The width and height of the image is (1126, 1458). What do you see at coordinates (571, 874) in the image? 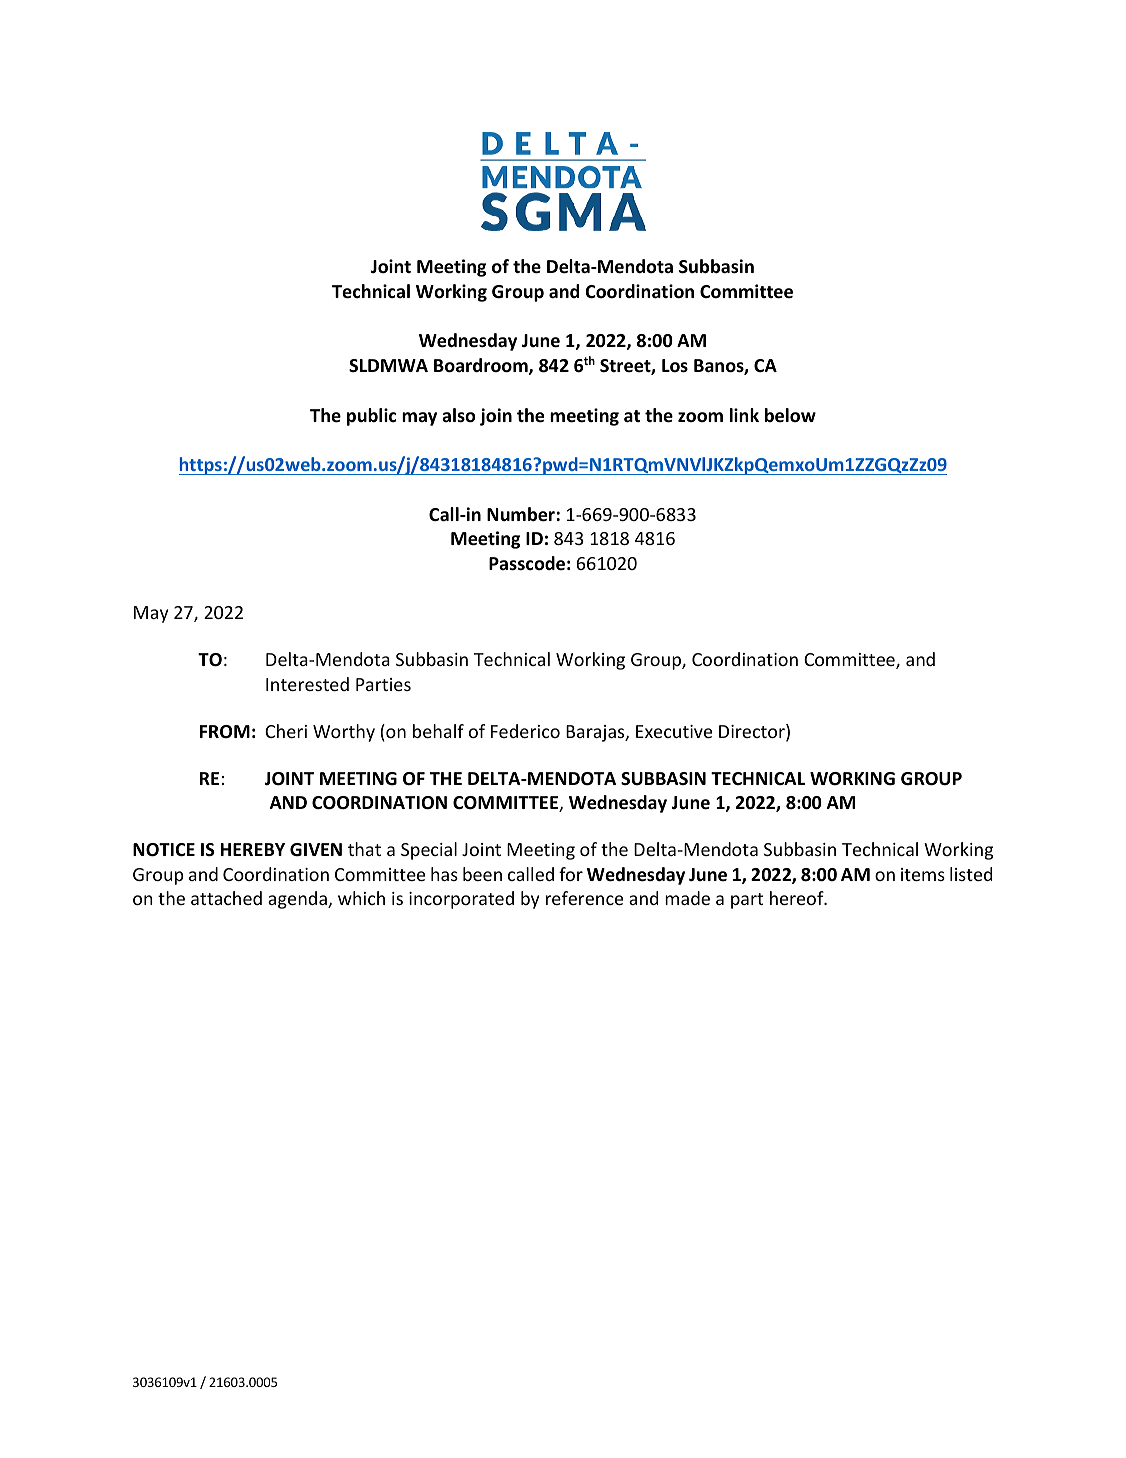
I see `for` at bounding box center [571, 874].
